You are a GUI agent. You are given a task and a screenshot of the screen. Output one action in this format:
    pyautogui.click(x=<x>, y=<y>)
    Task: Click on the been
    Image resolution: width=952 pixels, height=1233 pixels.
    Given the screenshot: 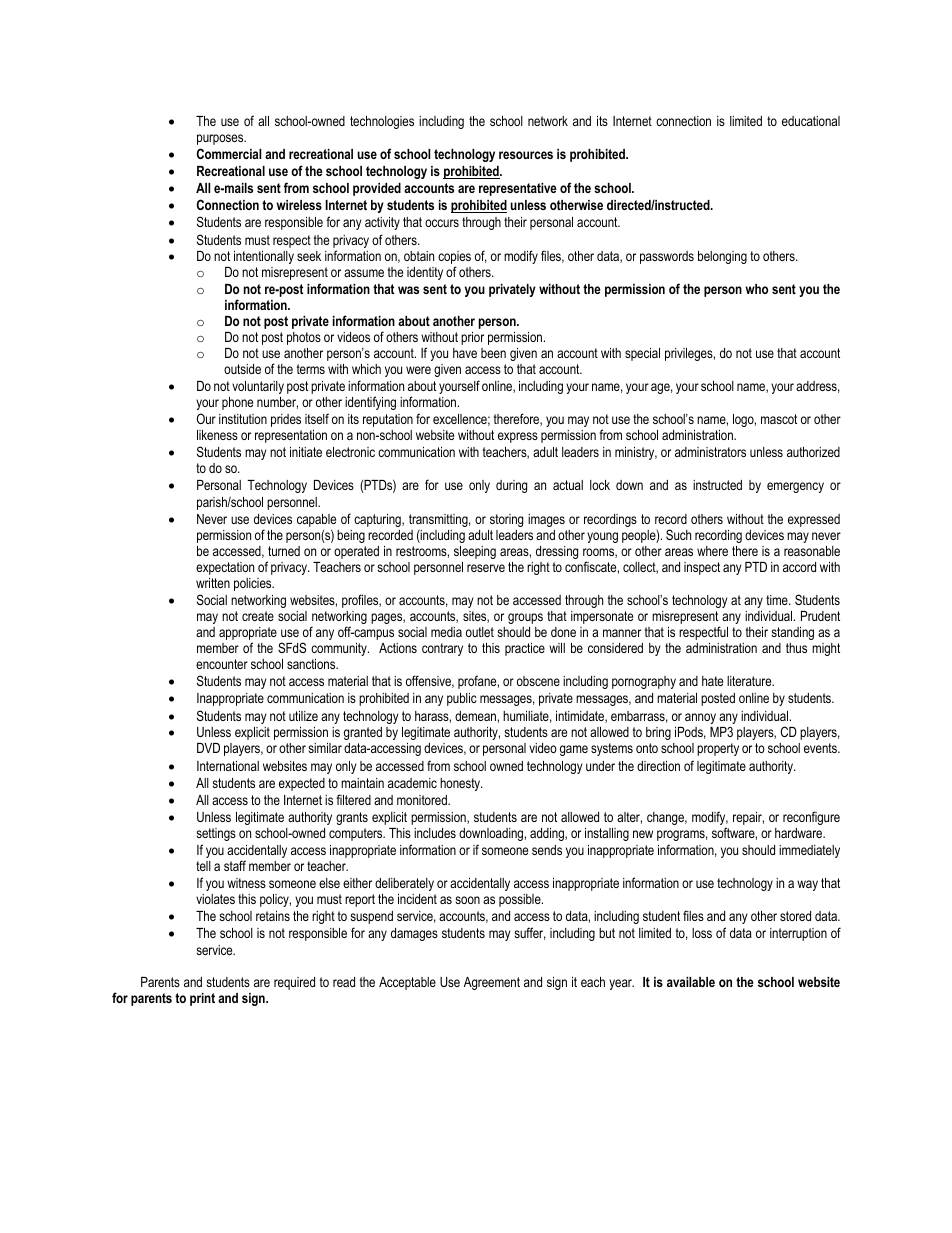 What is the action you would take?
    pyautogui.click(x=493, y=353)
